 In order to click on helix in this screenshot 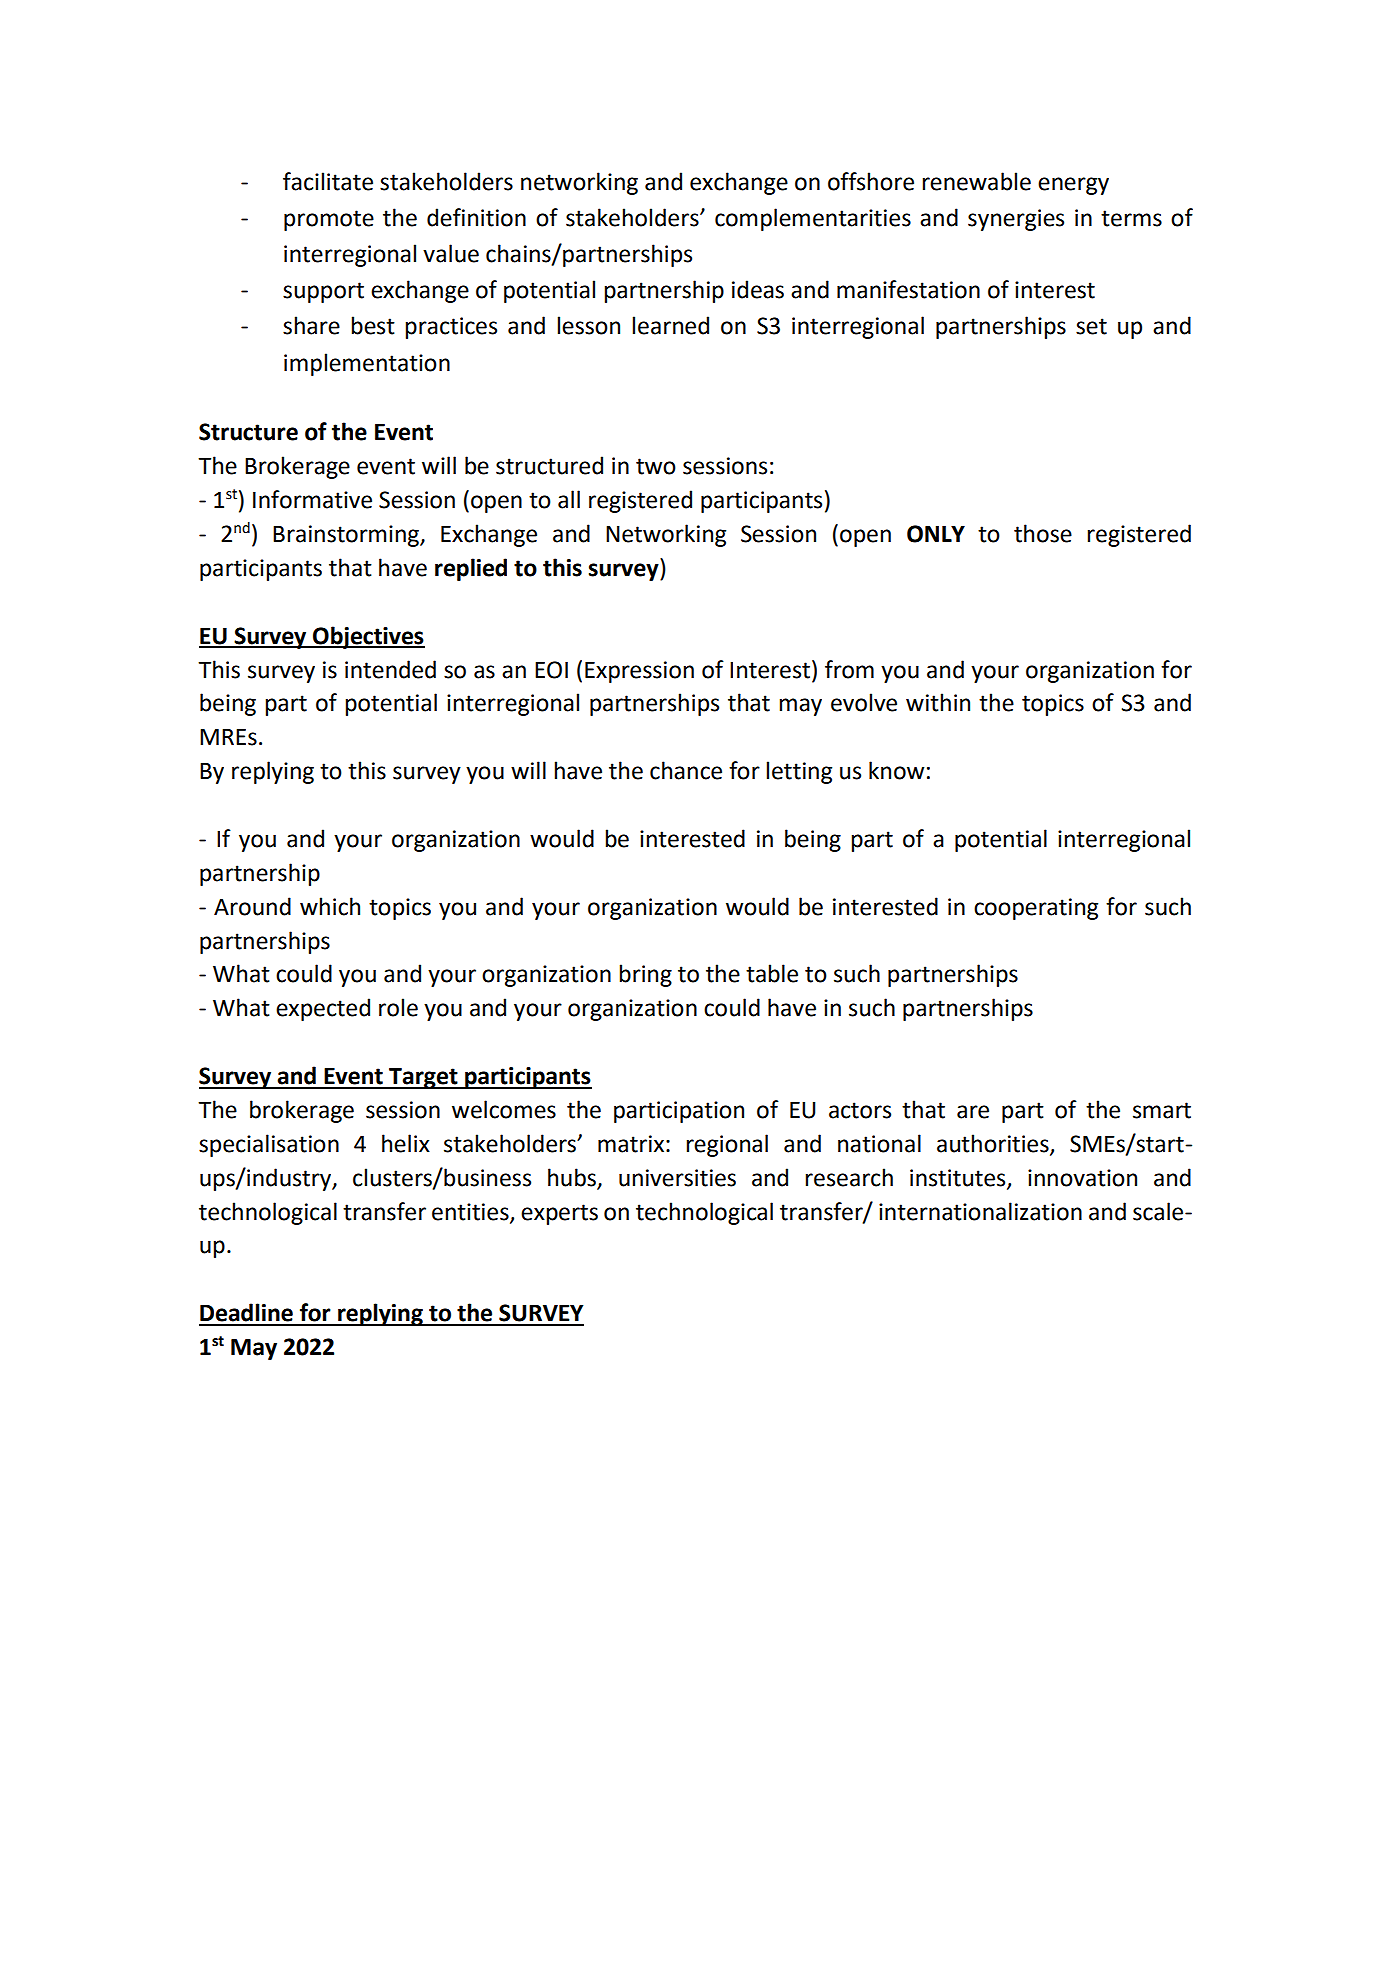, I will do `click(406, 1143)`.
